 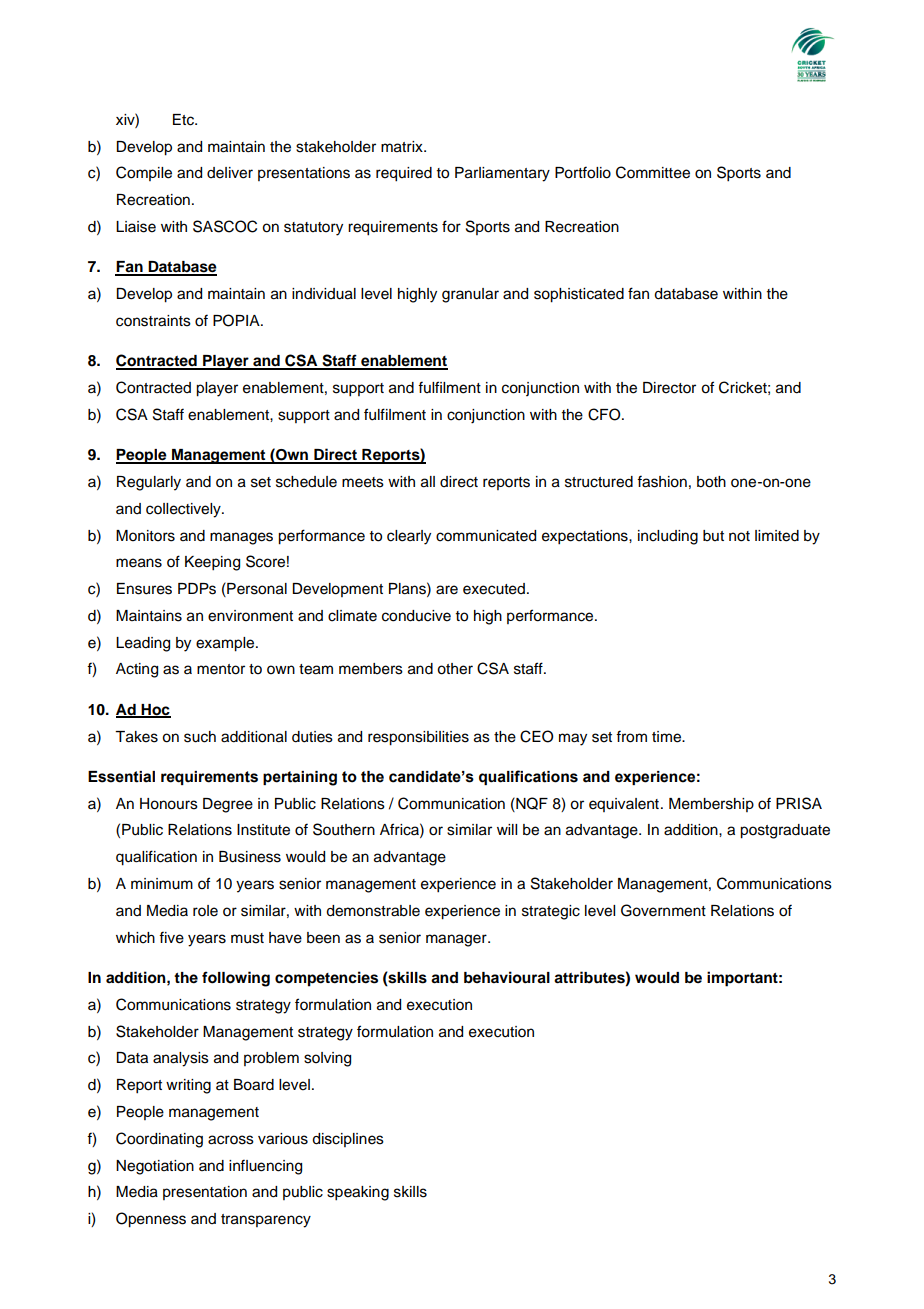 I want to click on other, so click(x=455, y=669).
